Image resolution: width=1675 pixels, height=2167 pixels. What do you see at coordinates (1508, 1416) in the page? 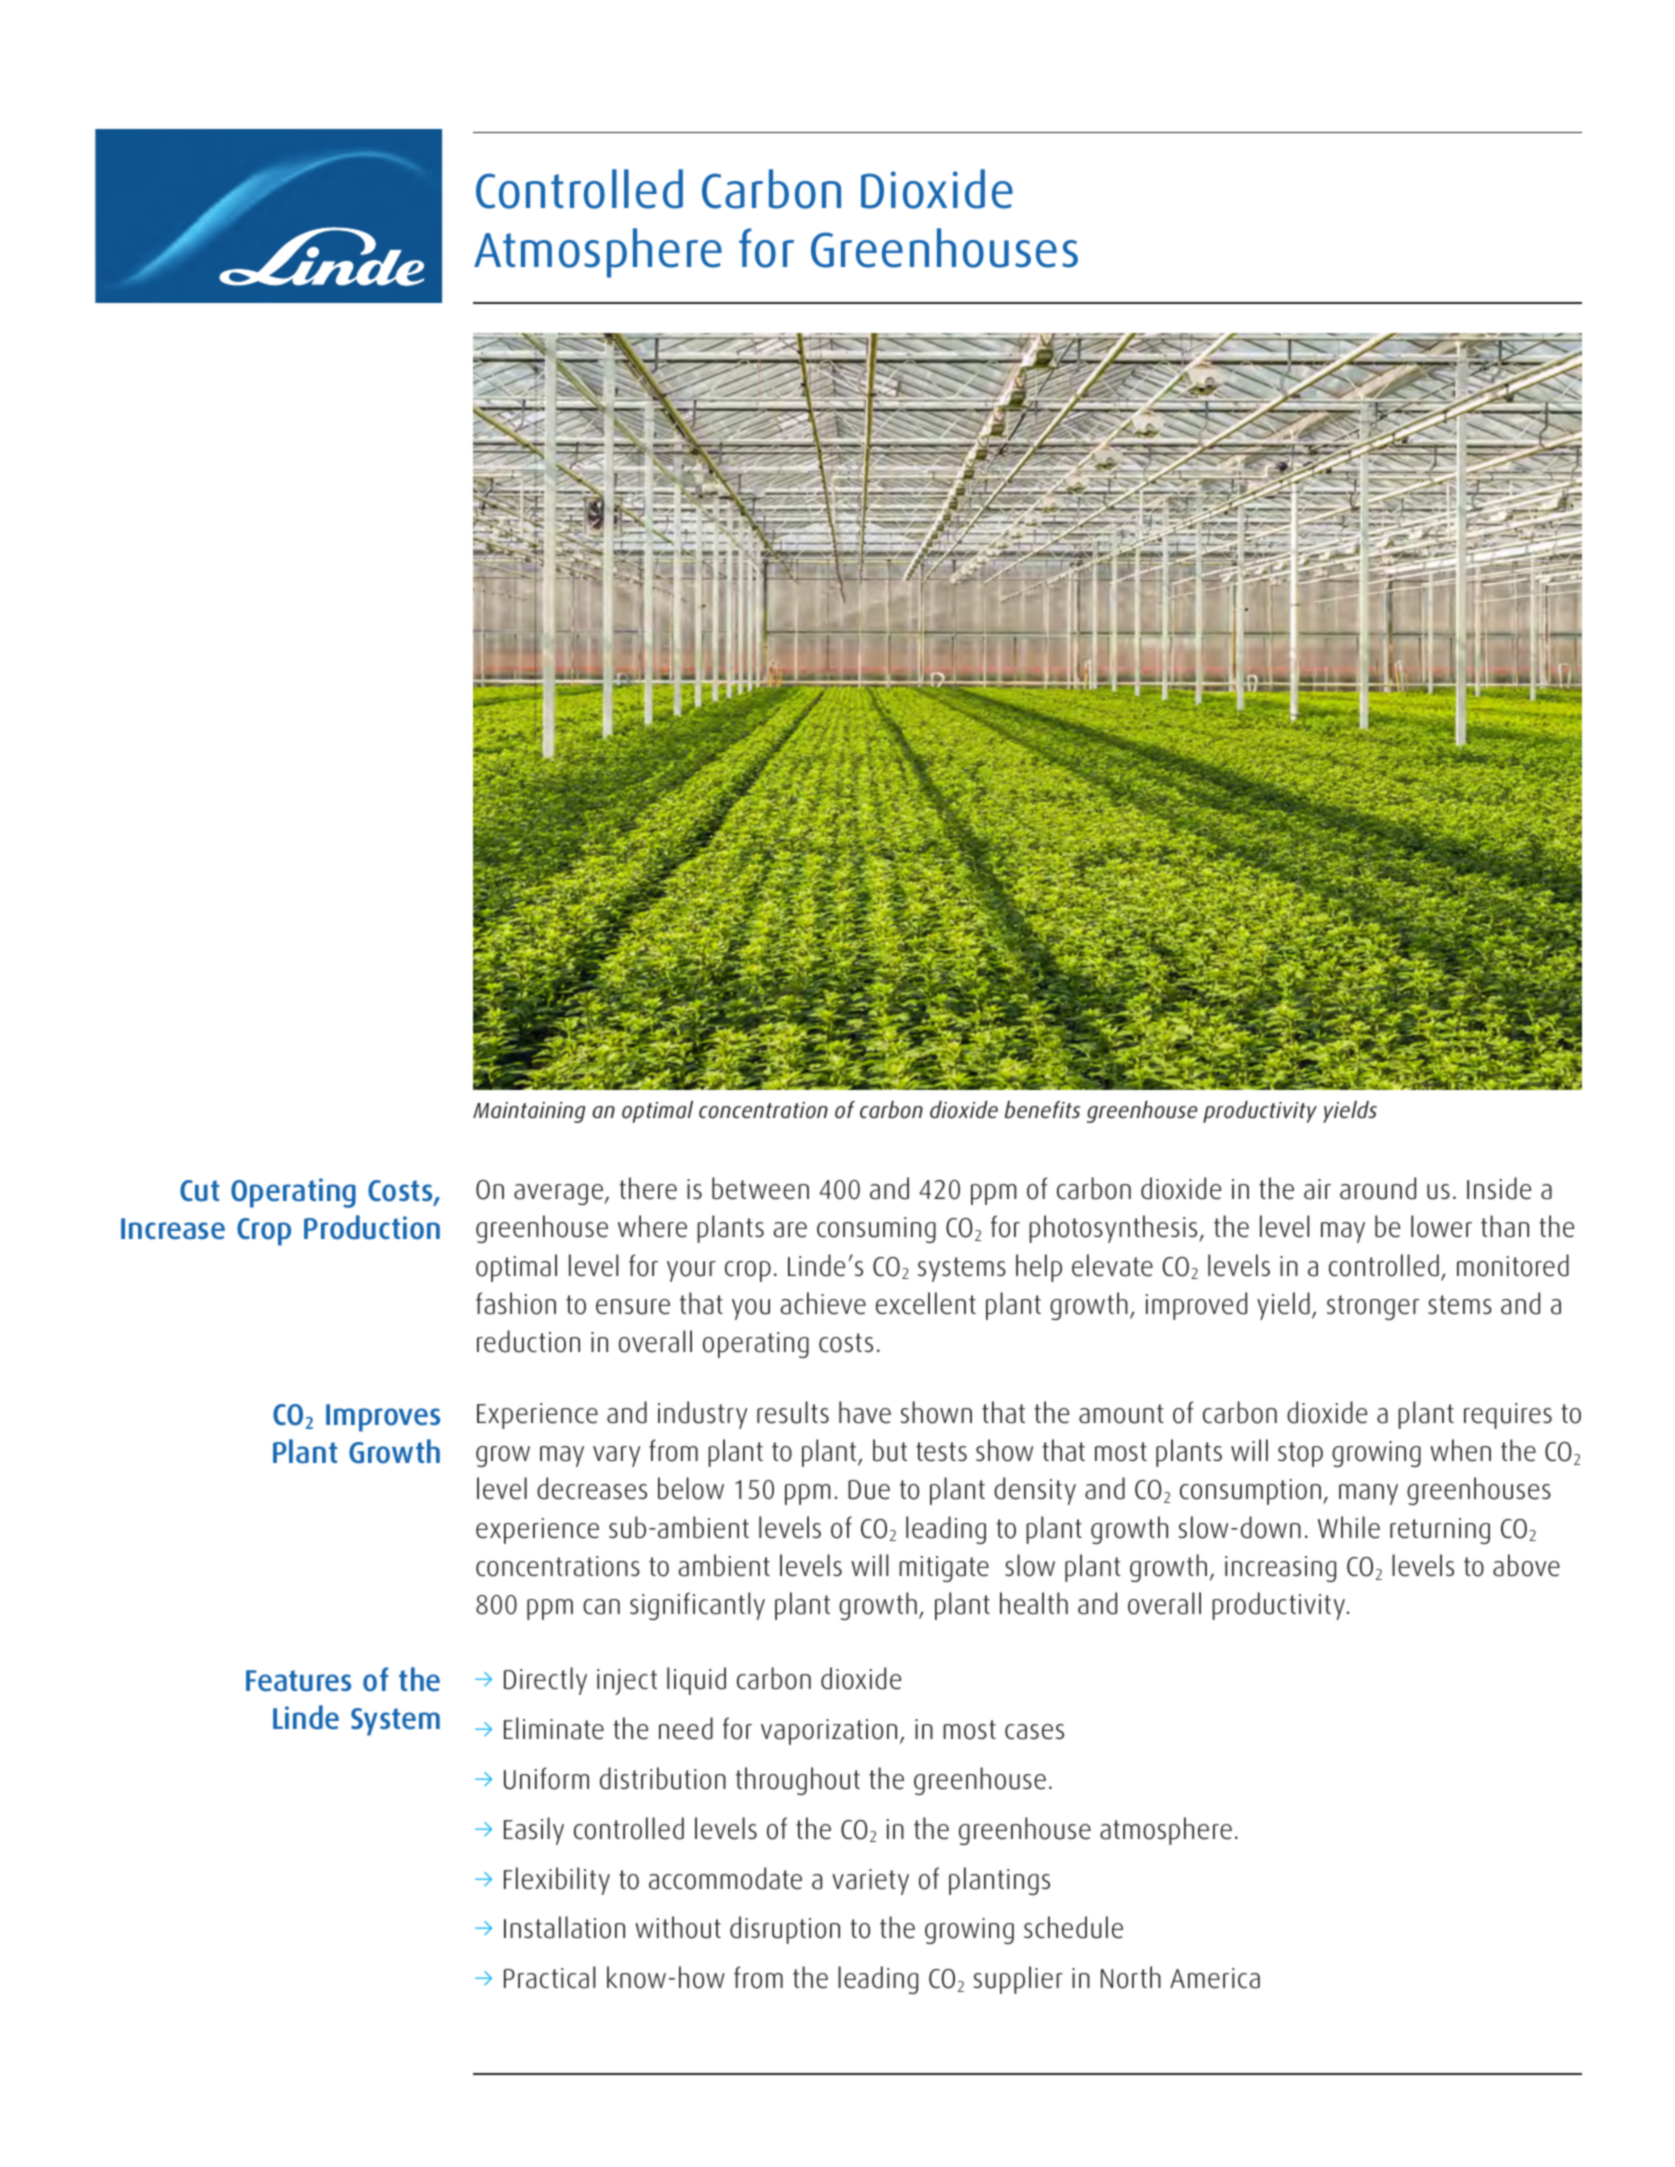
I see `requires` at bounding box center [1508, 1416].
